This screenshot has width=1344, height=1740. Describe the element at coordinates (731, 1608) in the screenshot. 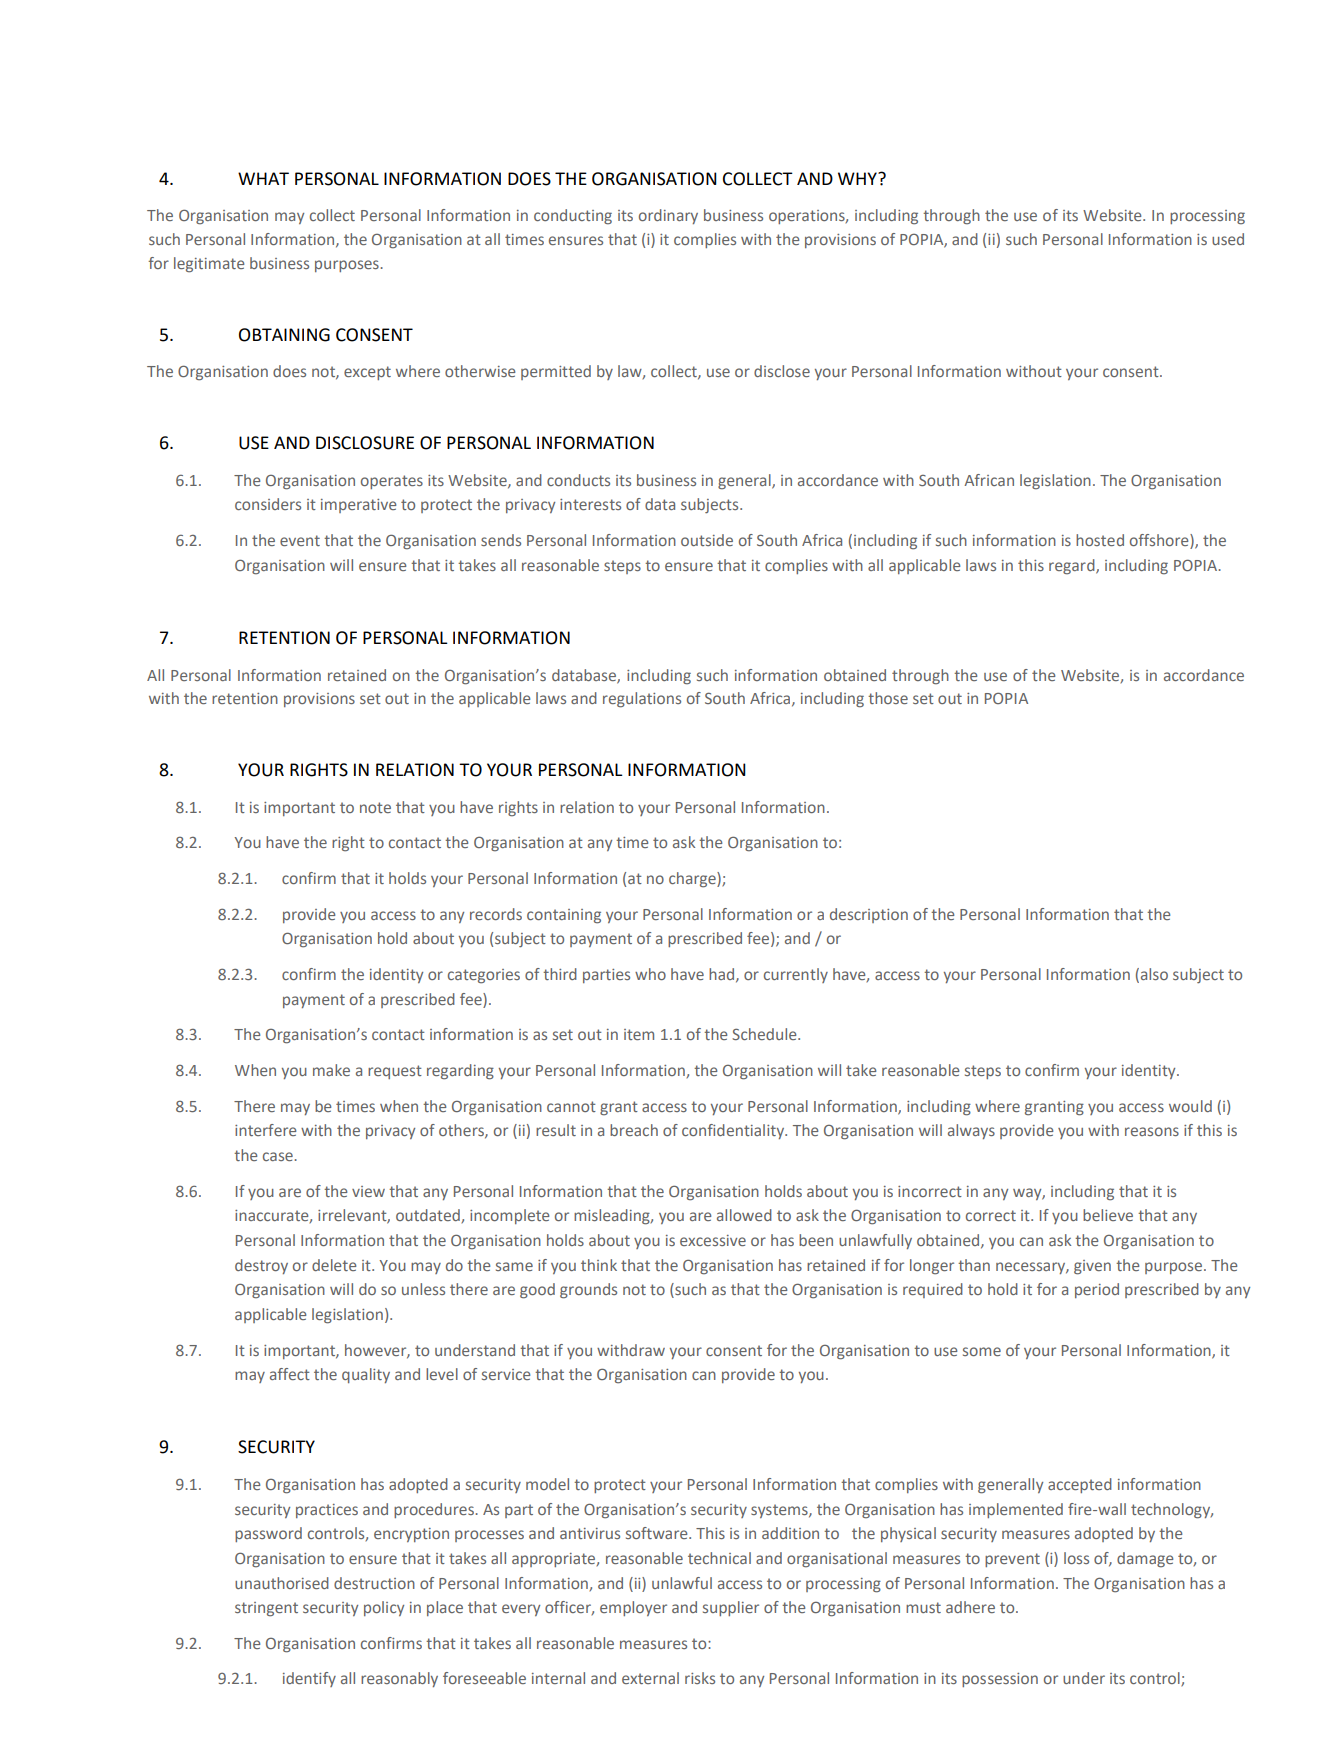

I see `supplier` at that location.
